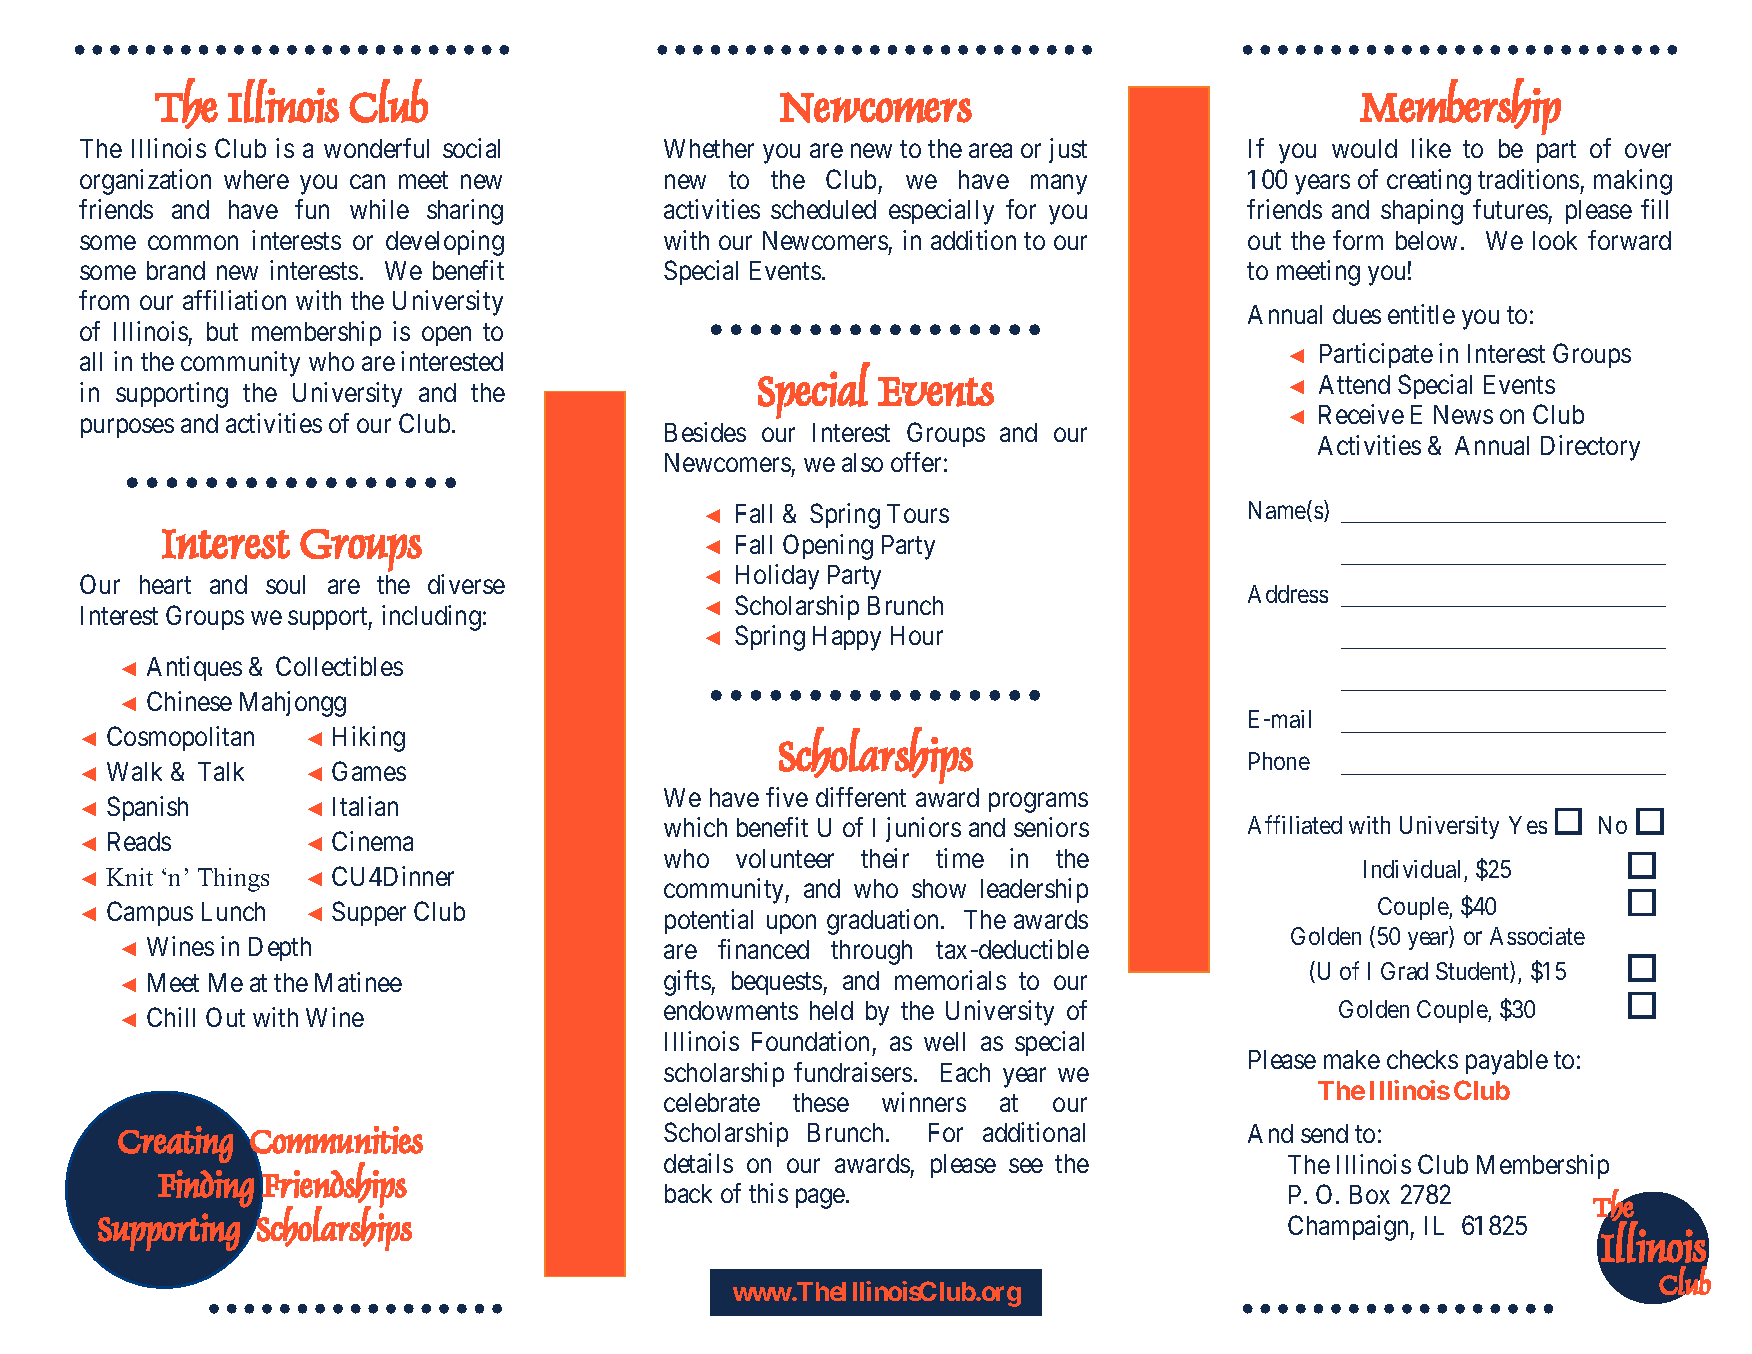 Image resolution: width=1752 pixels, height=1354 pixels. What do you see at coordinates (823, 209) in the document?
I see `scheduled` at bounding box center [823, 209].
